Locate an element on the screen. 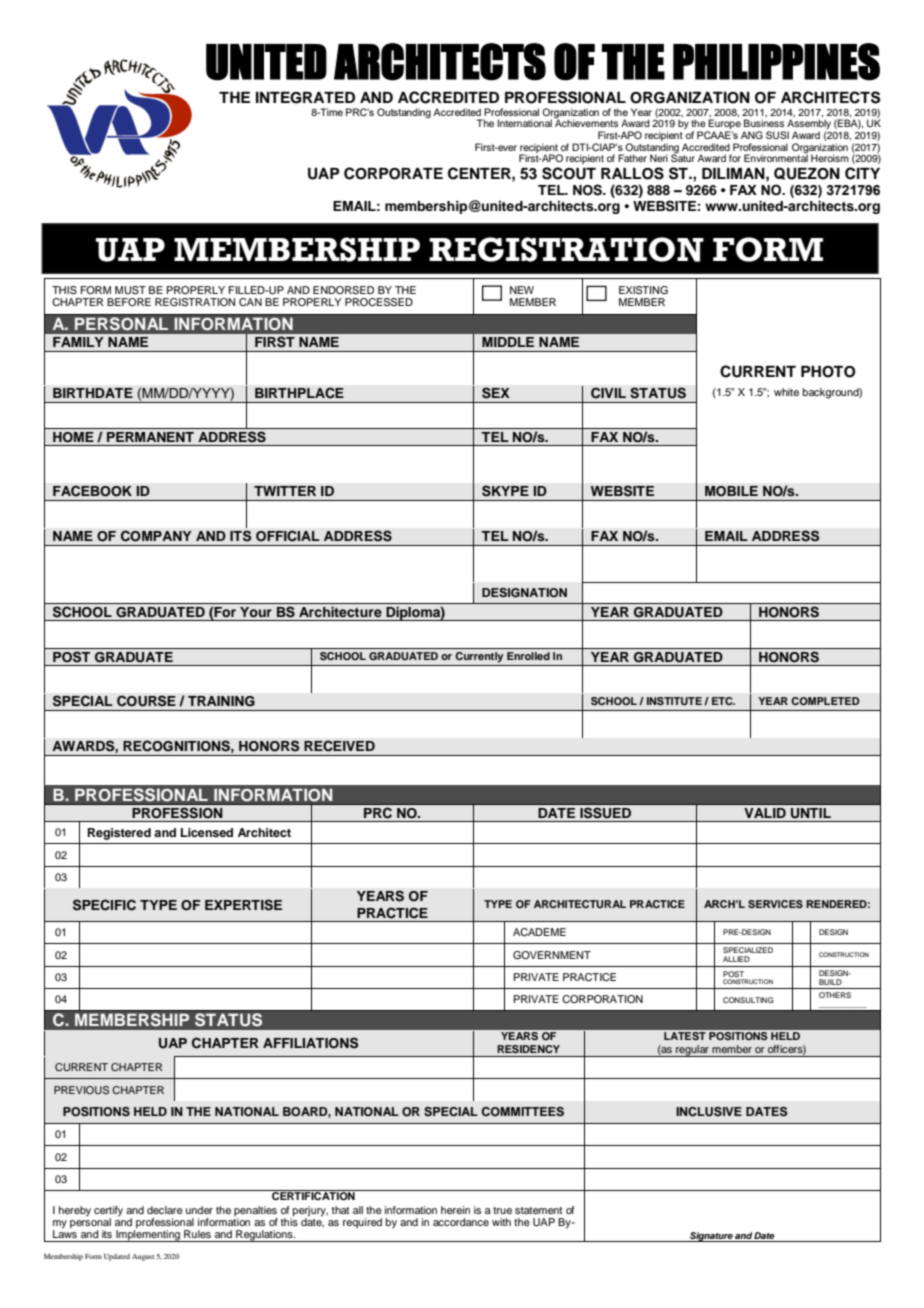  declare is located at coordinates (165, 1210).
